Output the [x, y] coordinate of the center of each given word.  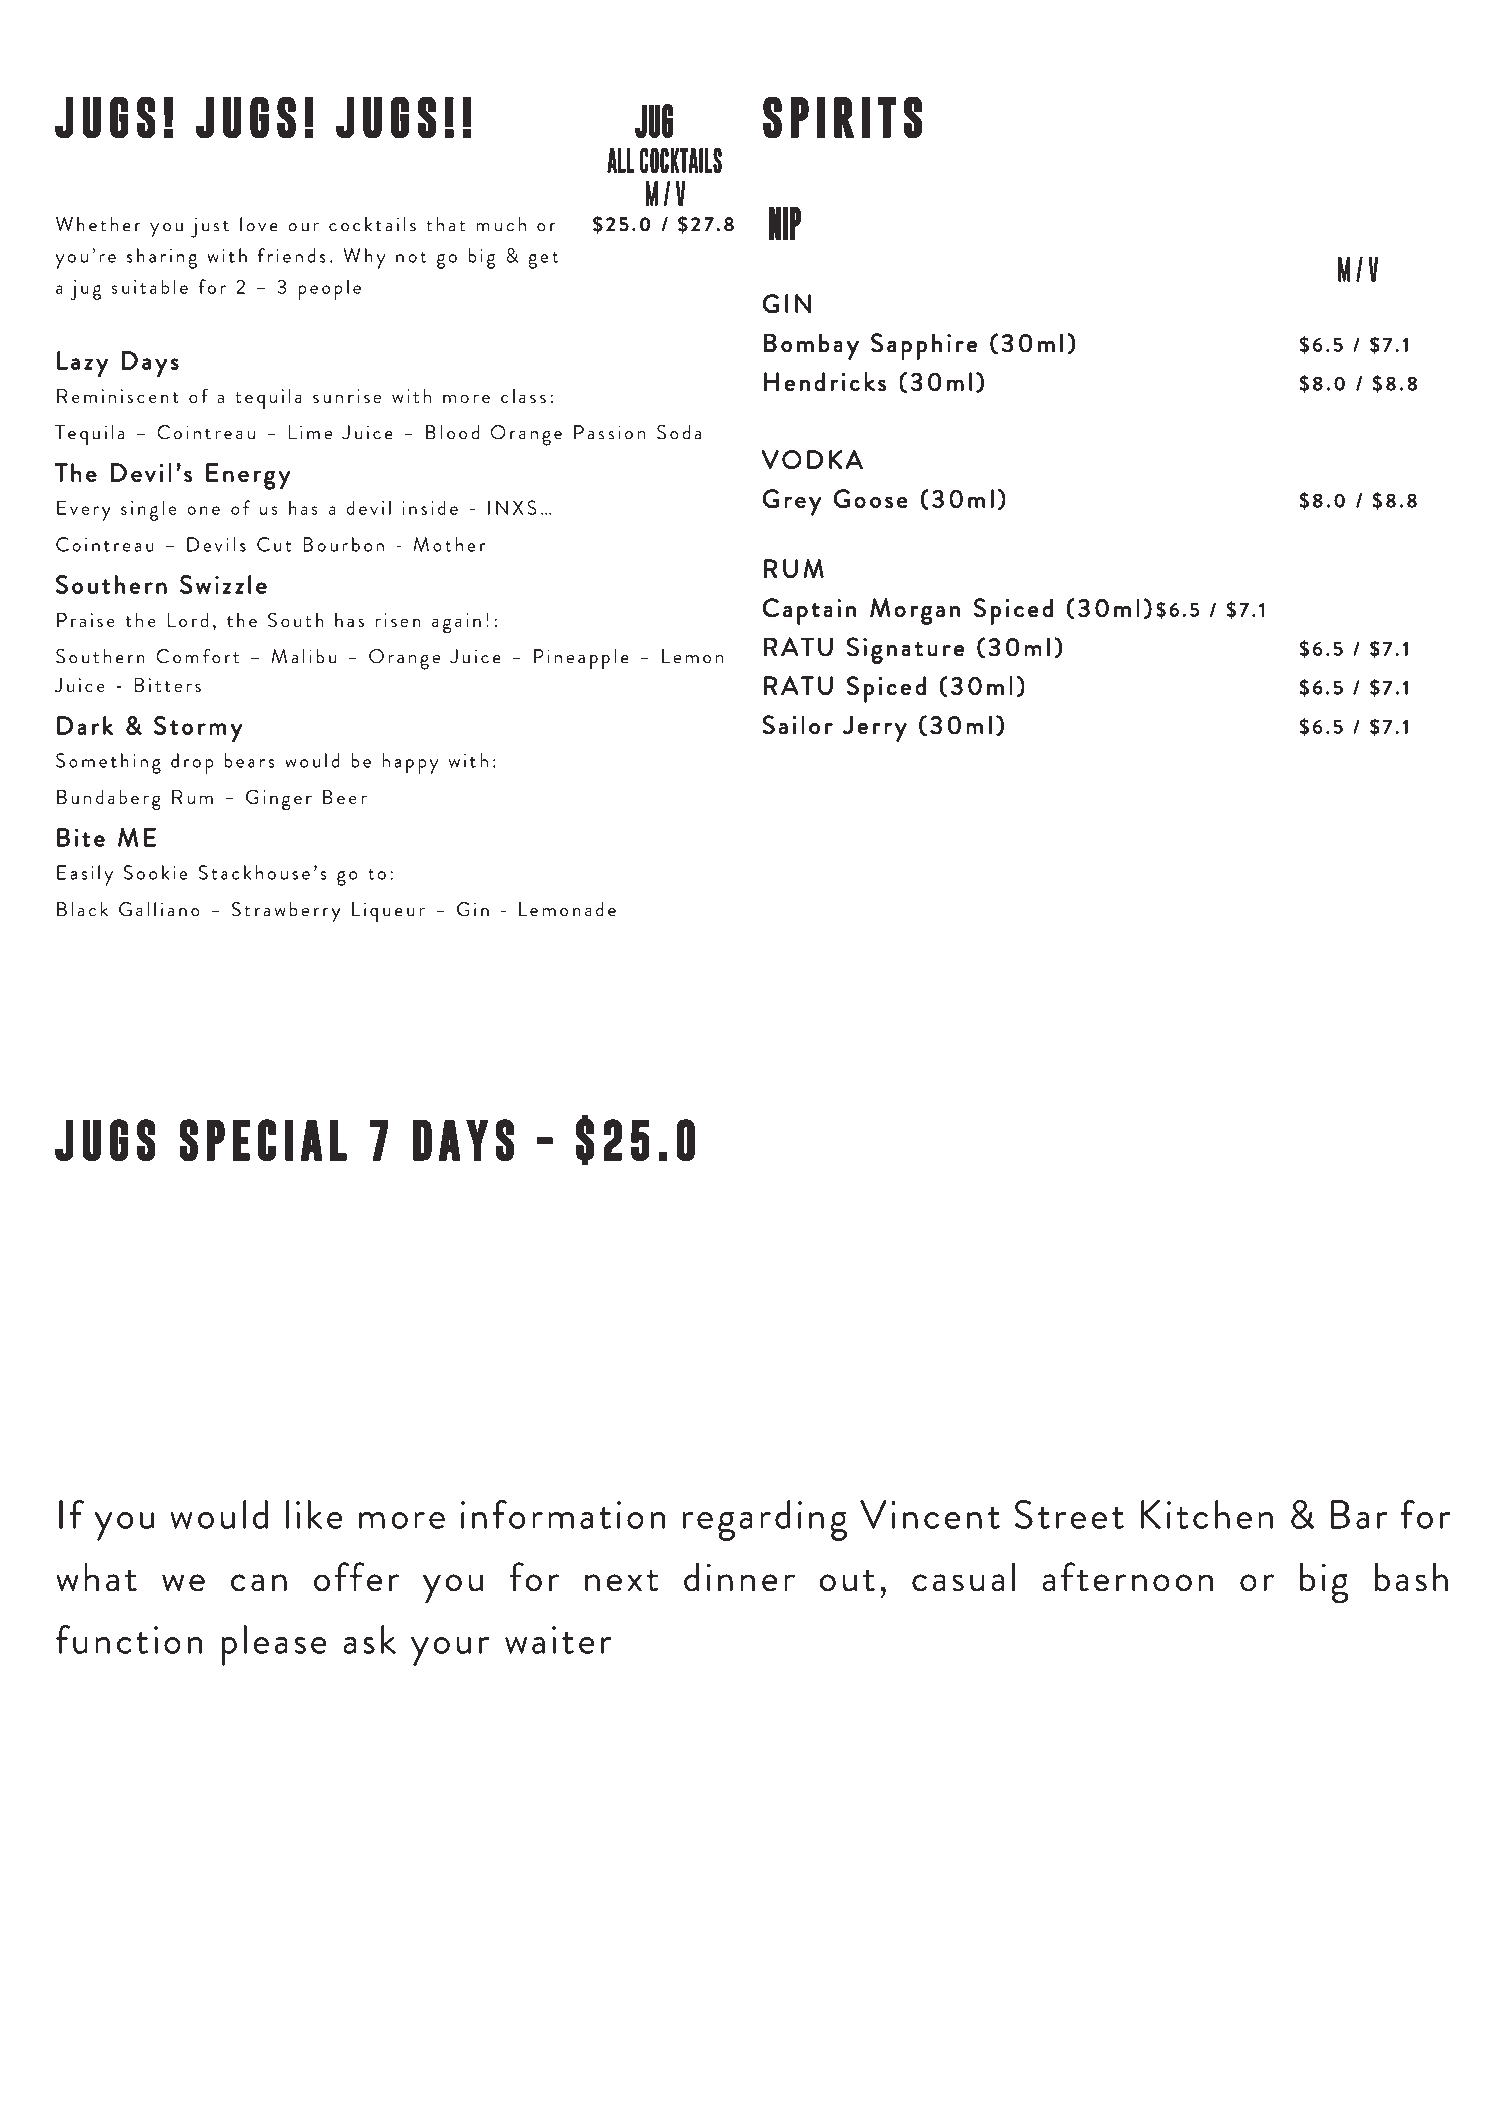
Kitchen [1207, 1514]
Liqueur [388, 912]
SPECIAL [263, 1140]
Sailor [797, 725]
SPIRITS [842, 117]
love [259, 224]
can [259, 1583]
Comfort [197, 656]
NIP [785, 223]
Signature [905, 650]
